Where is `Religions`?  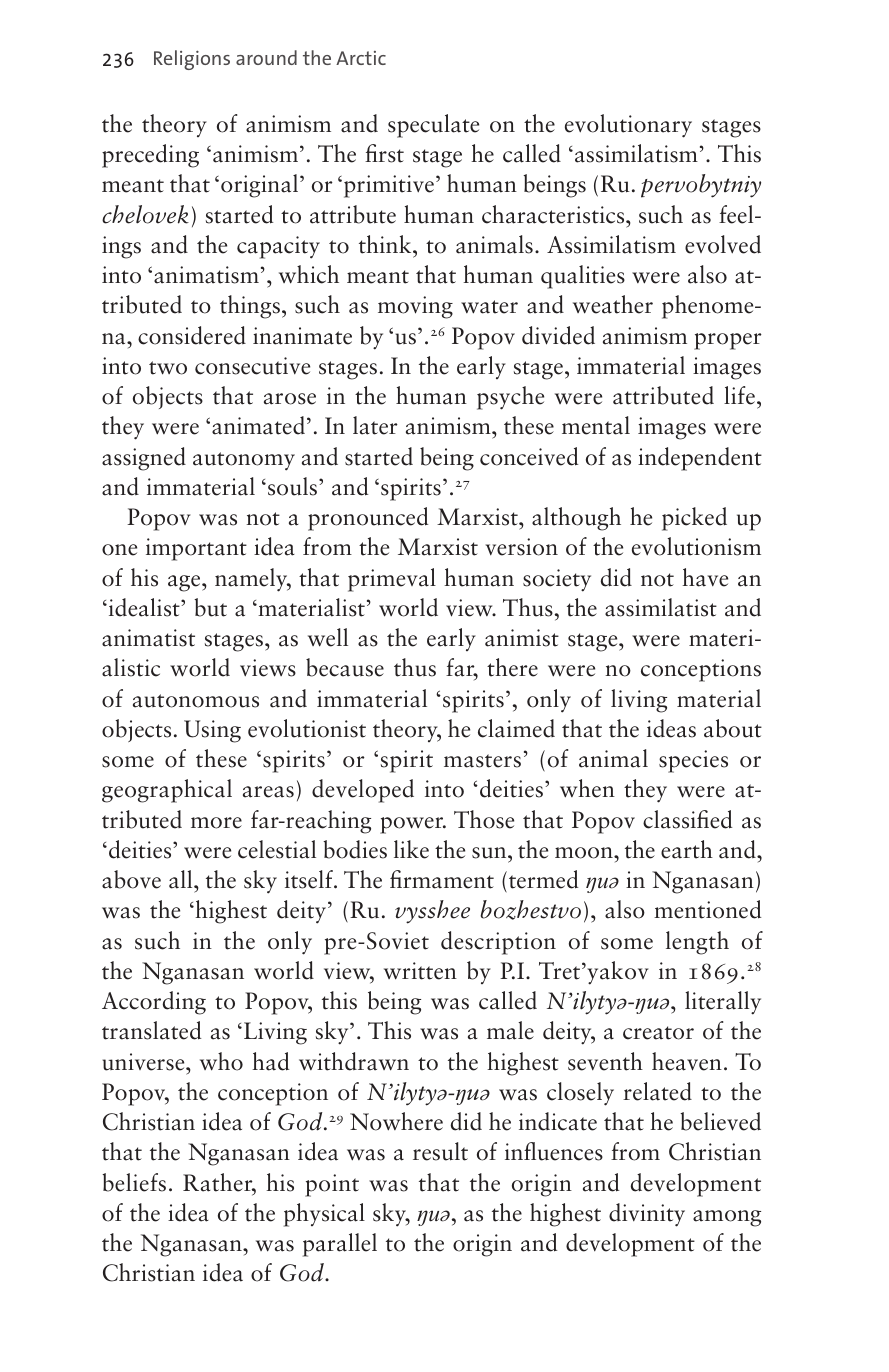 Religions is located at coordinates (192, 60).
